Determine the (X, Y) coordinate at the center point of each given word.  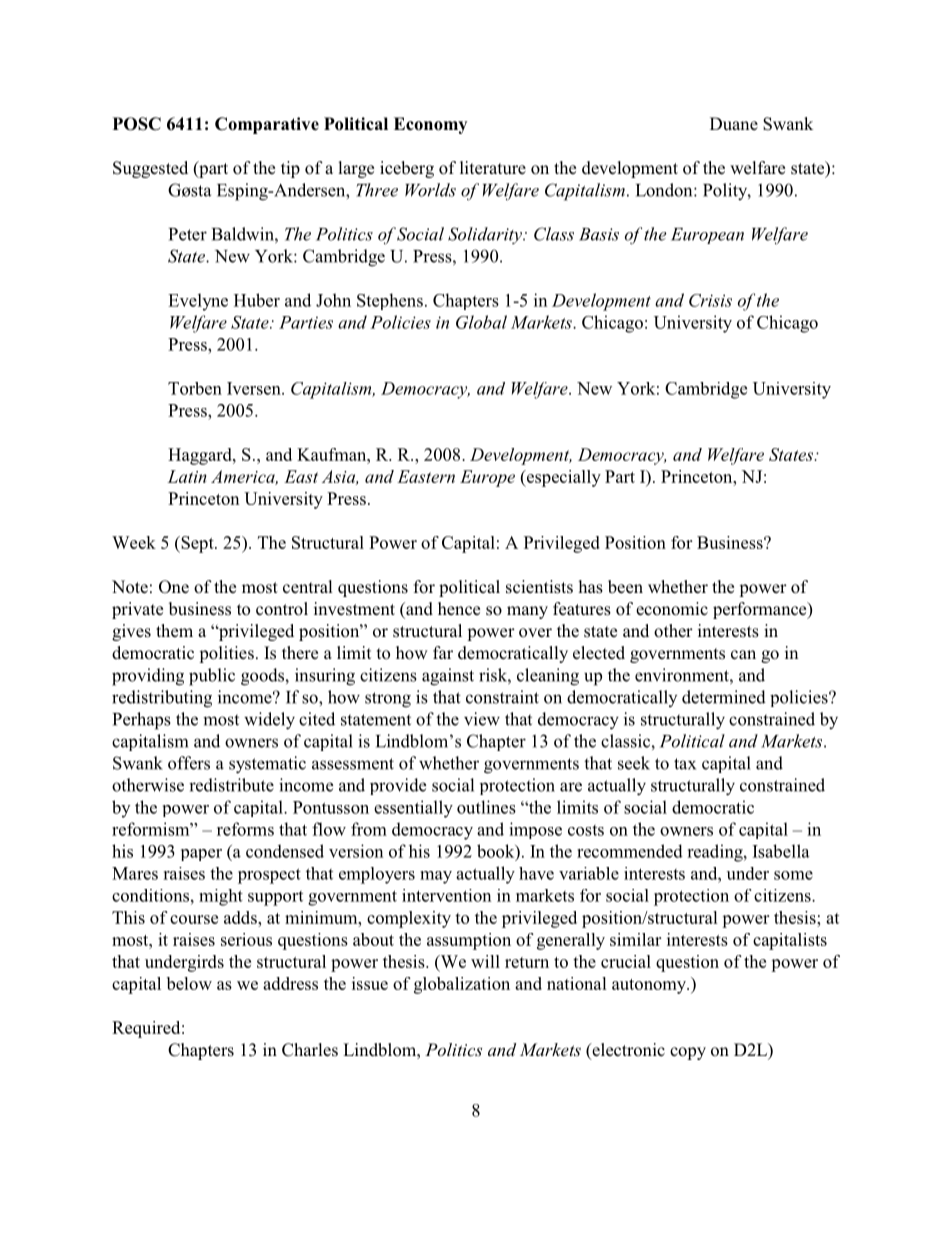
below (189, 983)
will (485, 961)
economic (672, 609)
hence (459, 609)
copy (688, 1053)
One (174, 587)
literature (493, 167)
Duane (734, 123)
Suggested (150, 169)
